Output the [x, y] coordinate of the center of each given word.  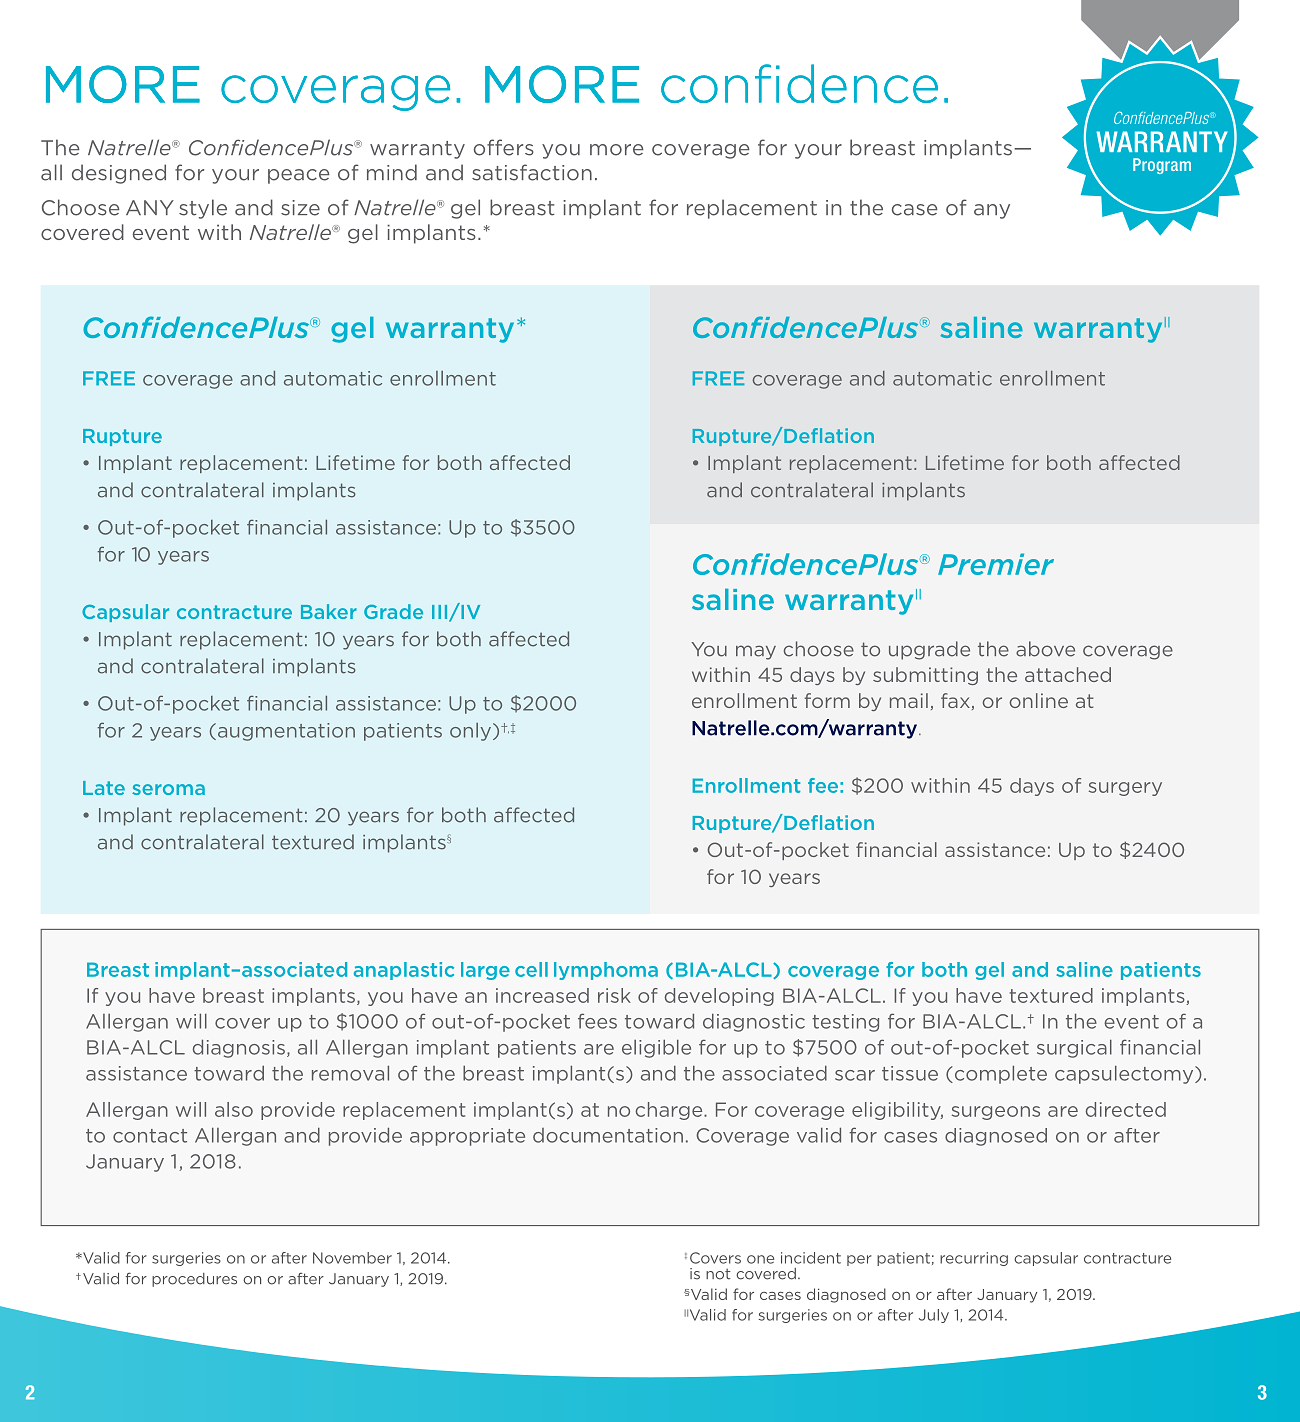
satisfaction [532, 172]
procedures [194, 1280]
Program [1162, 166]
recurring [974, 1259]
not [718, 1274]
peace [299, 176]
